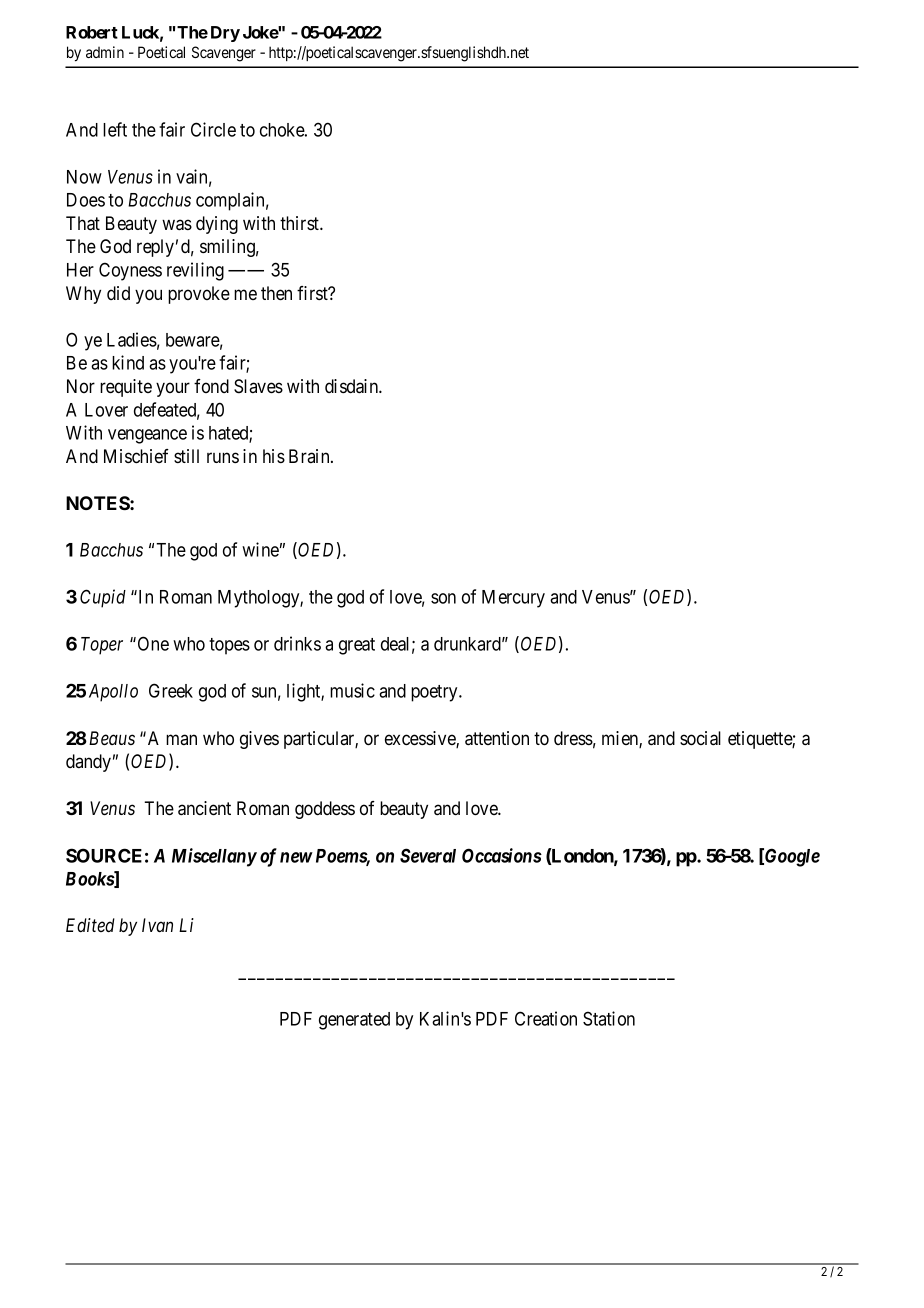 This document has height=1308, width=924. Describe the element at coordinates (300, 223) in the document. I see `thirst` at that location.
